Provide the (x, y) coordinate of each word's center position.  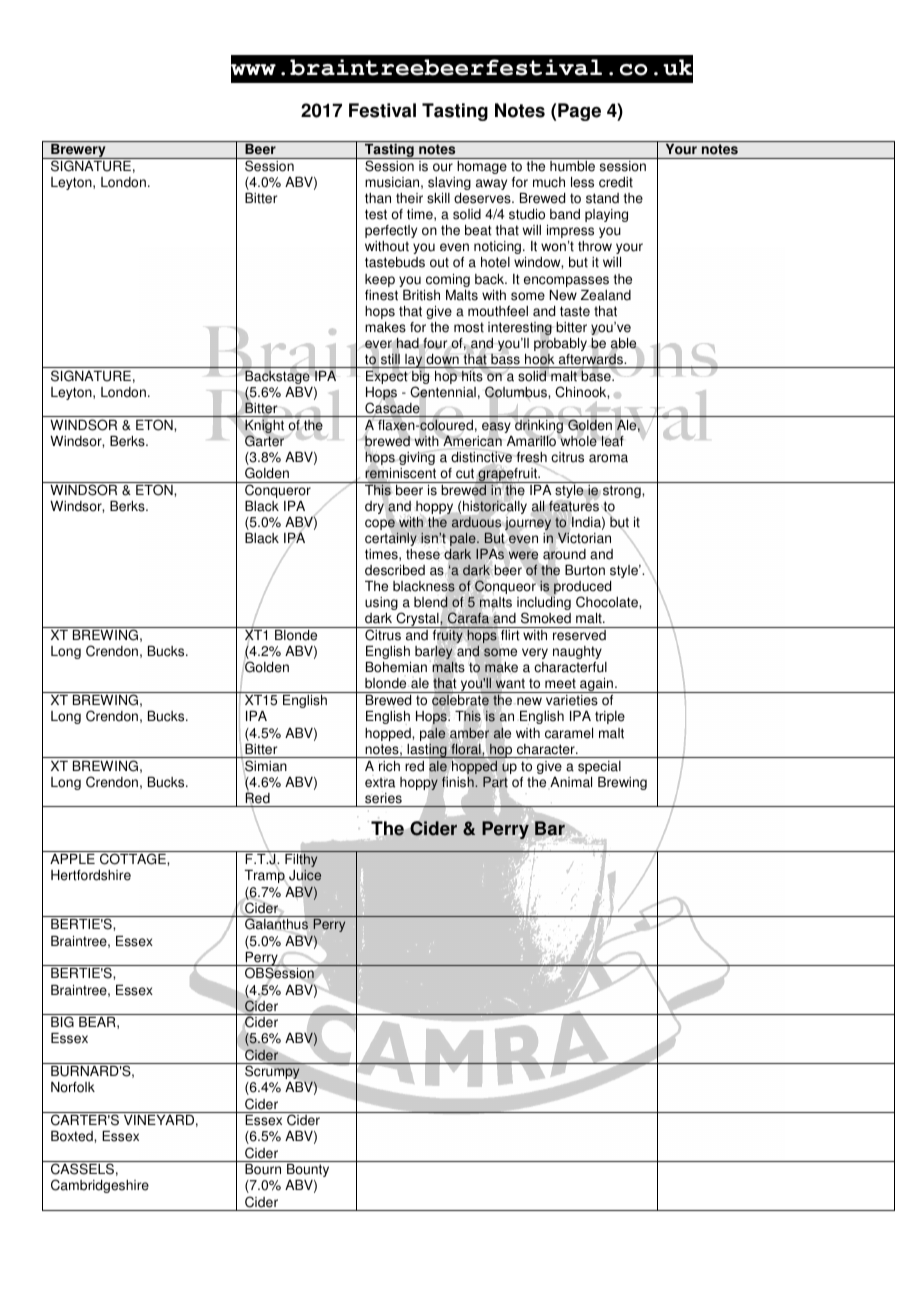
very (535, 653)
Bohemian (396, 667)
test (376, 214)
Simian (265, 766)
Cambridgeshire (100, 1186)
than (378, 198)
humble (572, 166)
